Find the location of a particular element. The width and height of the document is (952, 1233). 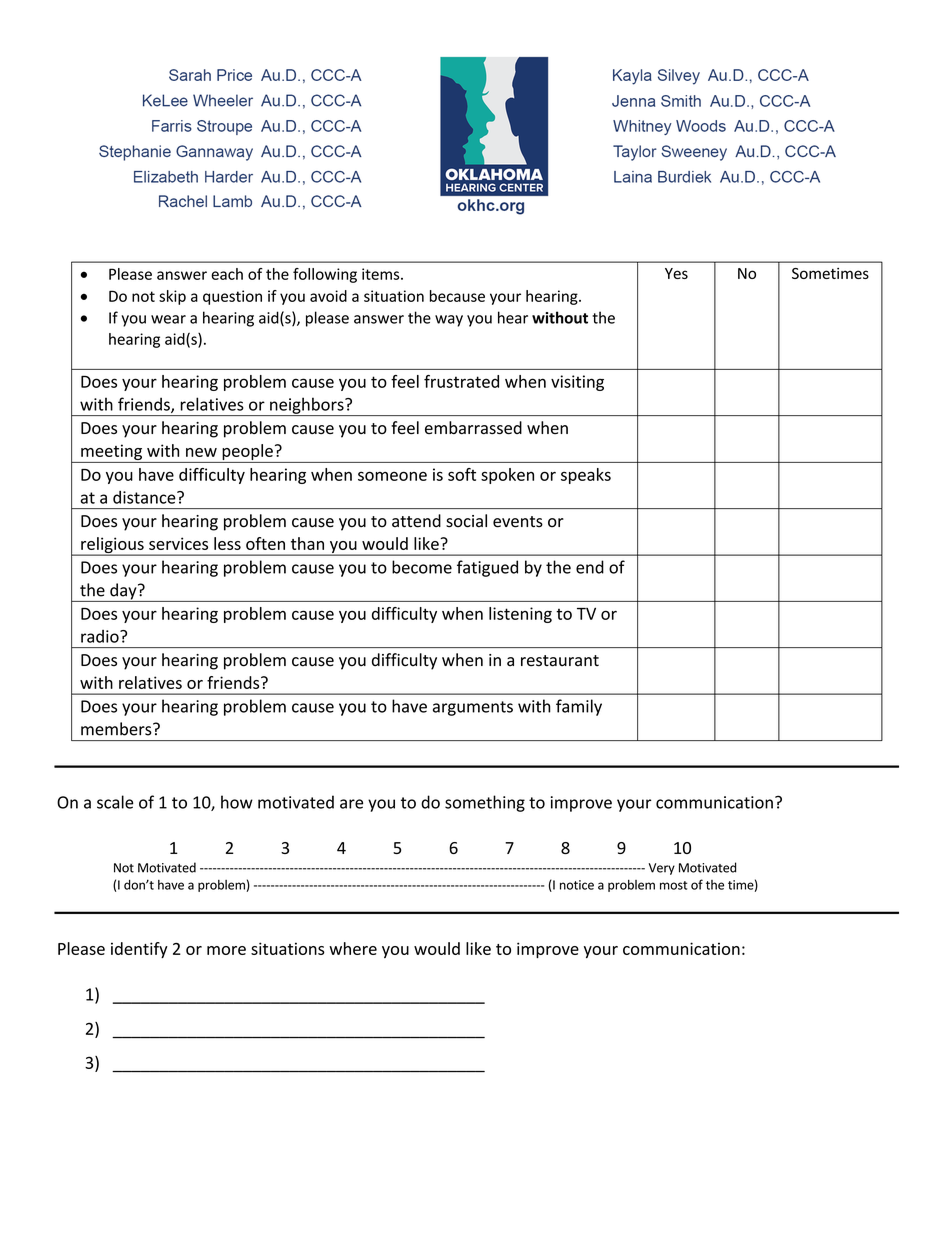

speaks is located at coordinates (586, 476).
